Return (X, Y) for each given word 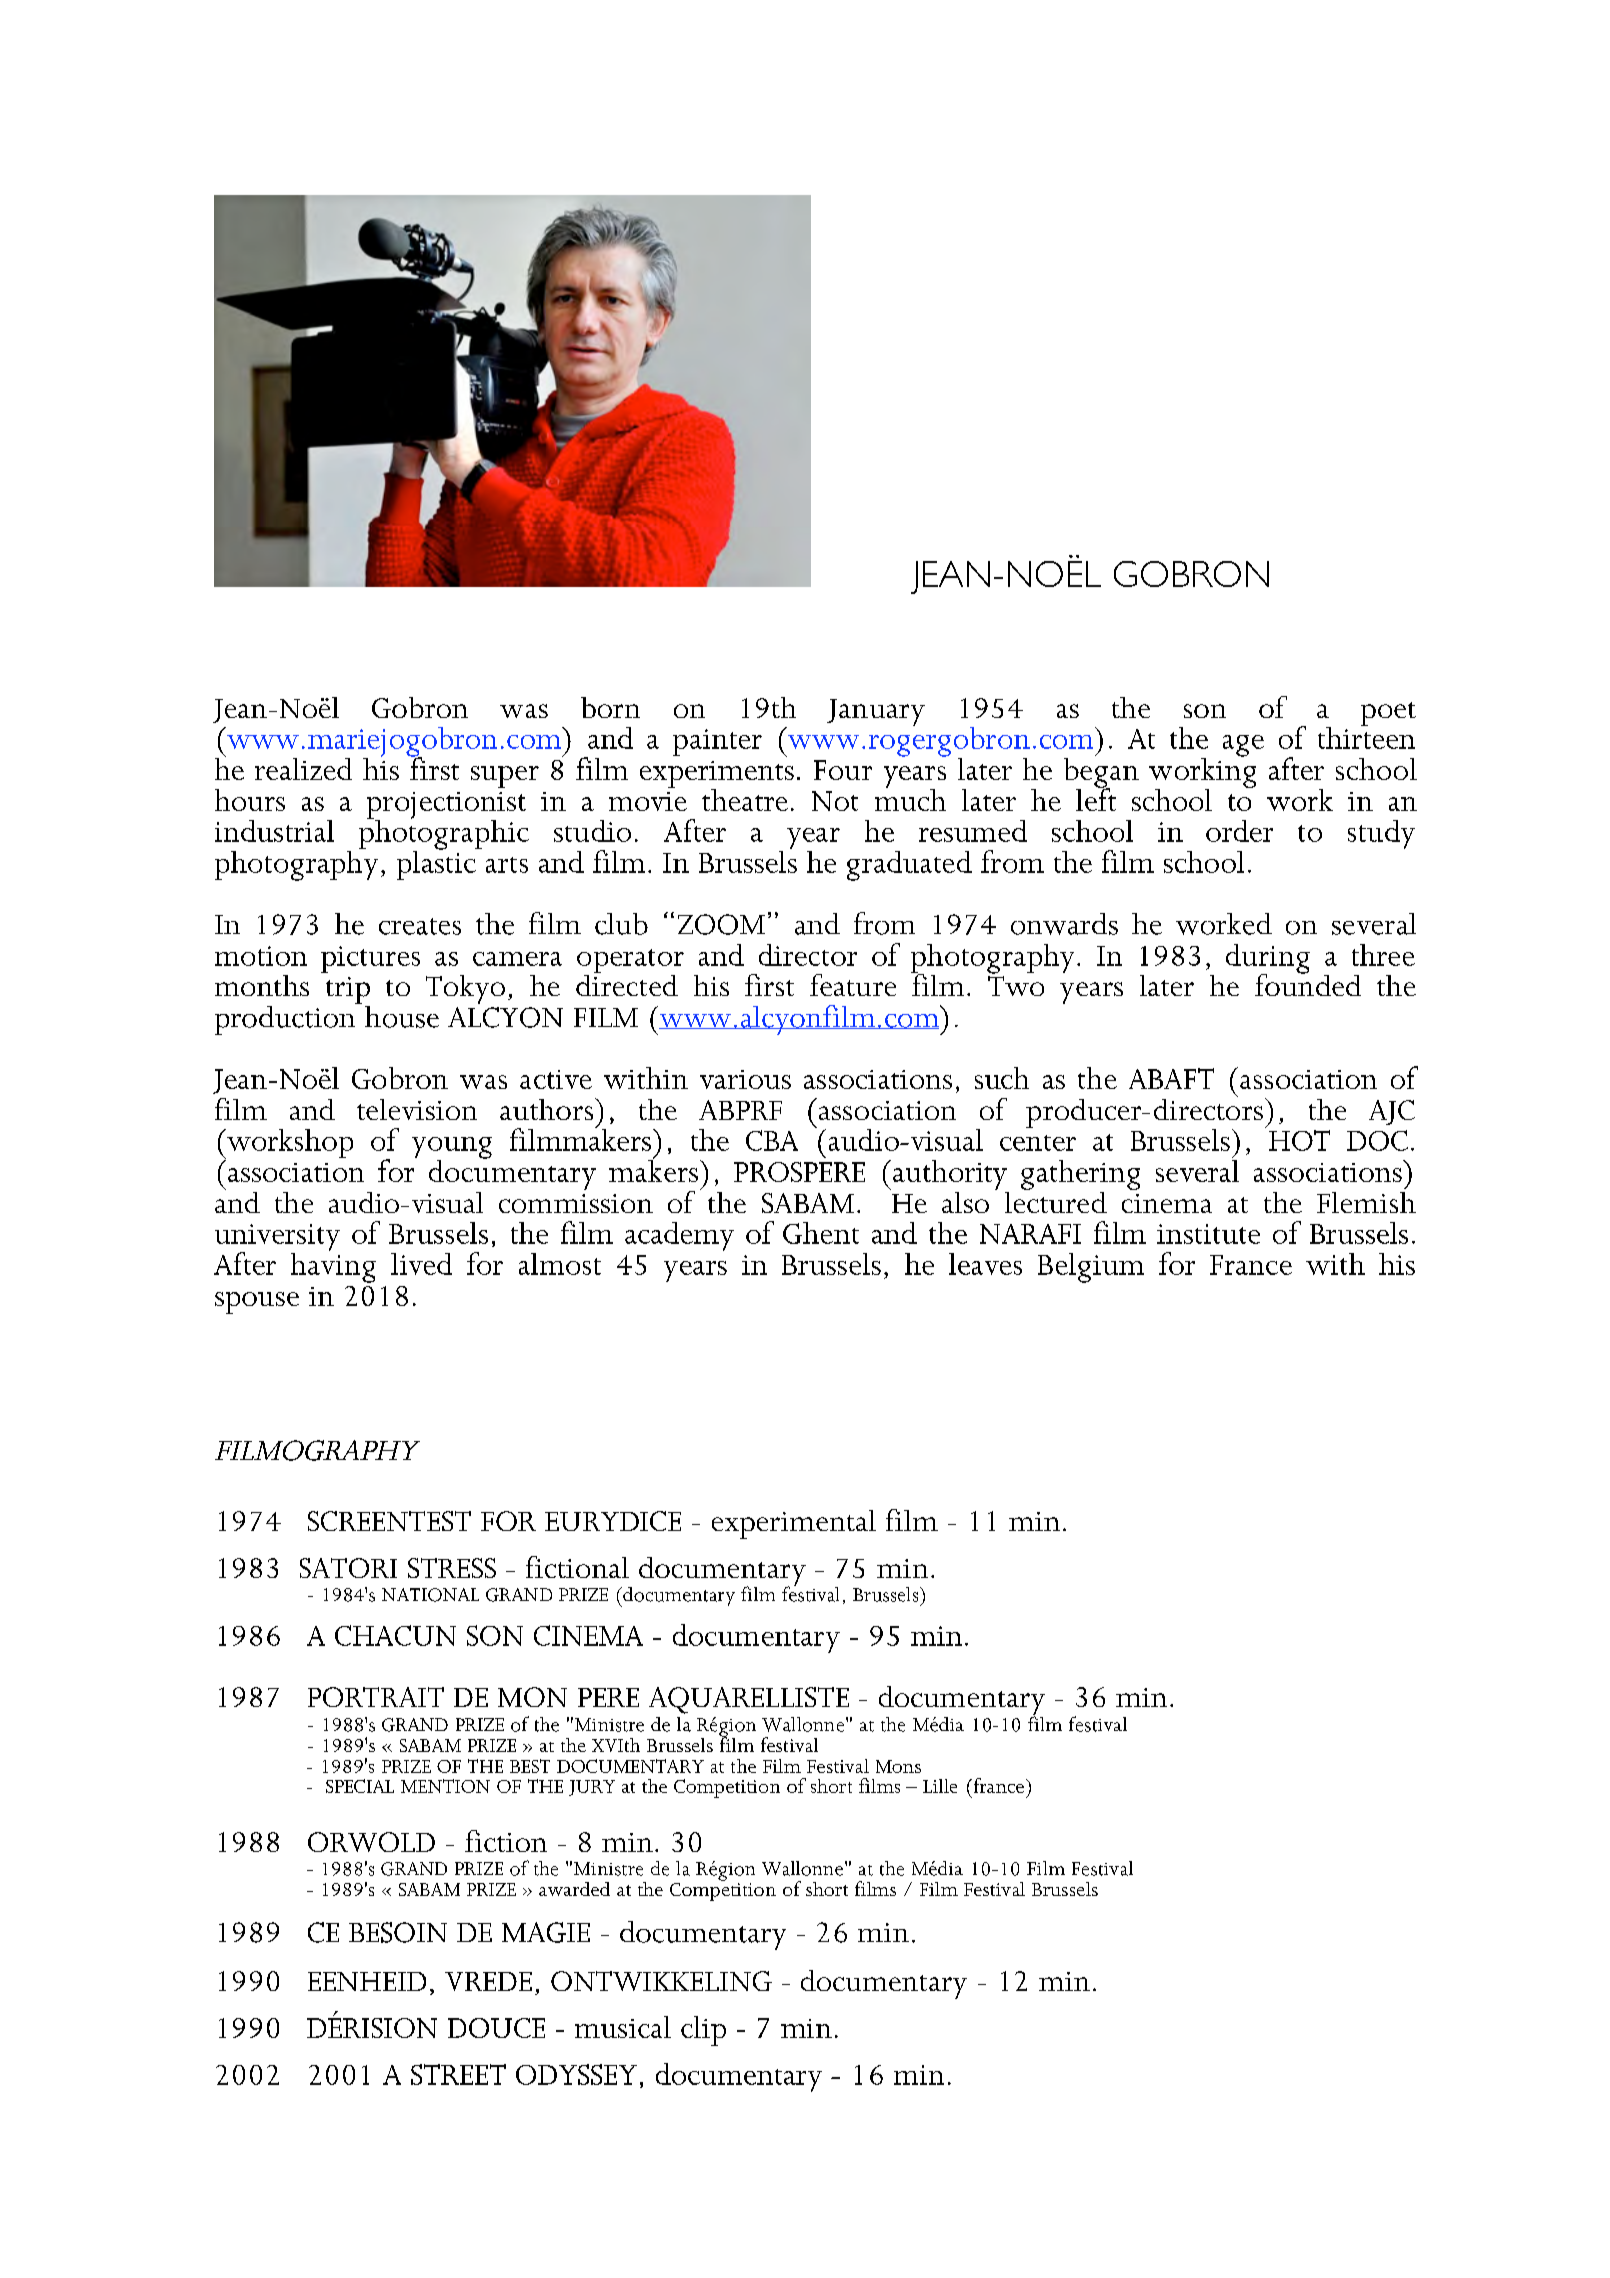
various (745, 1079)
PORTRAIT (376, 1697)
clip (703, 2031)
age (1243, 746)
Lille (940, 1786)
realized (303, 769)
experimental (794, 1524)
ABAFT (1171, 1078)
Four (843, 770)
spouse (257, 1303)
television (417, 1109)
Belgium (1091, 1268)
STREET (458, 2074)
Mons (898, 1766)
